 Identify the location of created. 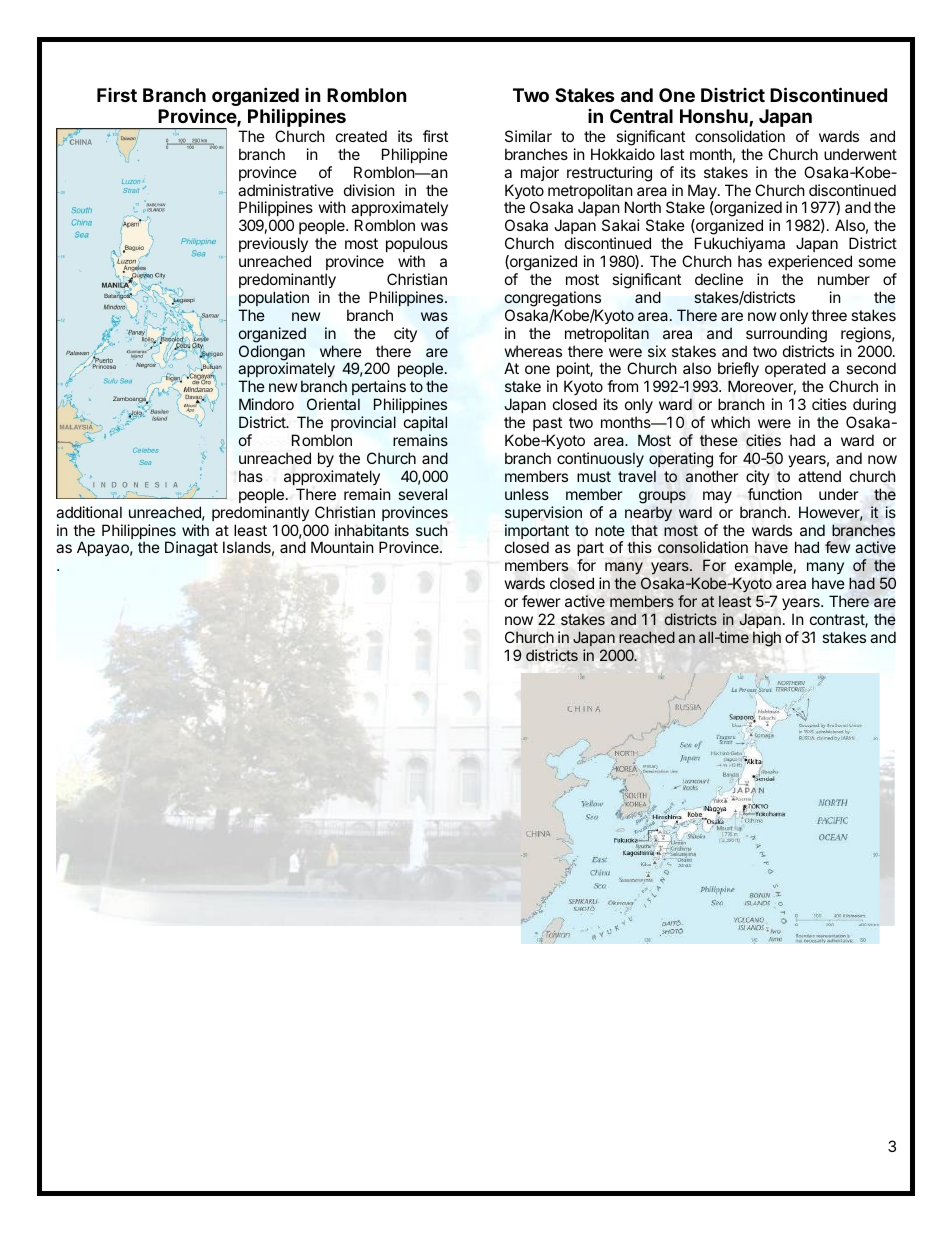
(361, 136).
